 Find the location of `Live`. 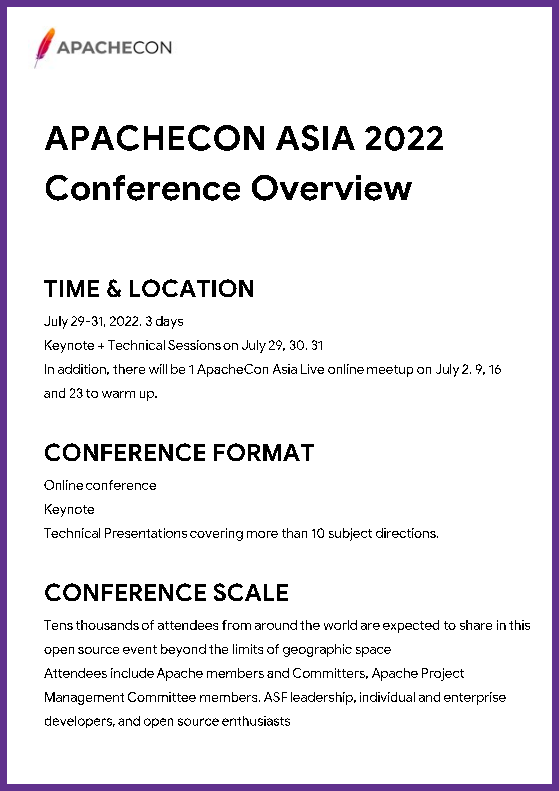

Live is located at coordinates (312, 369).
